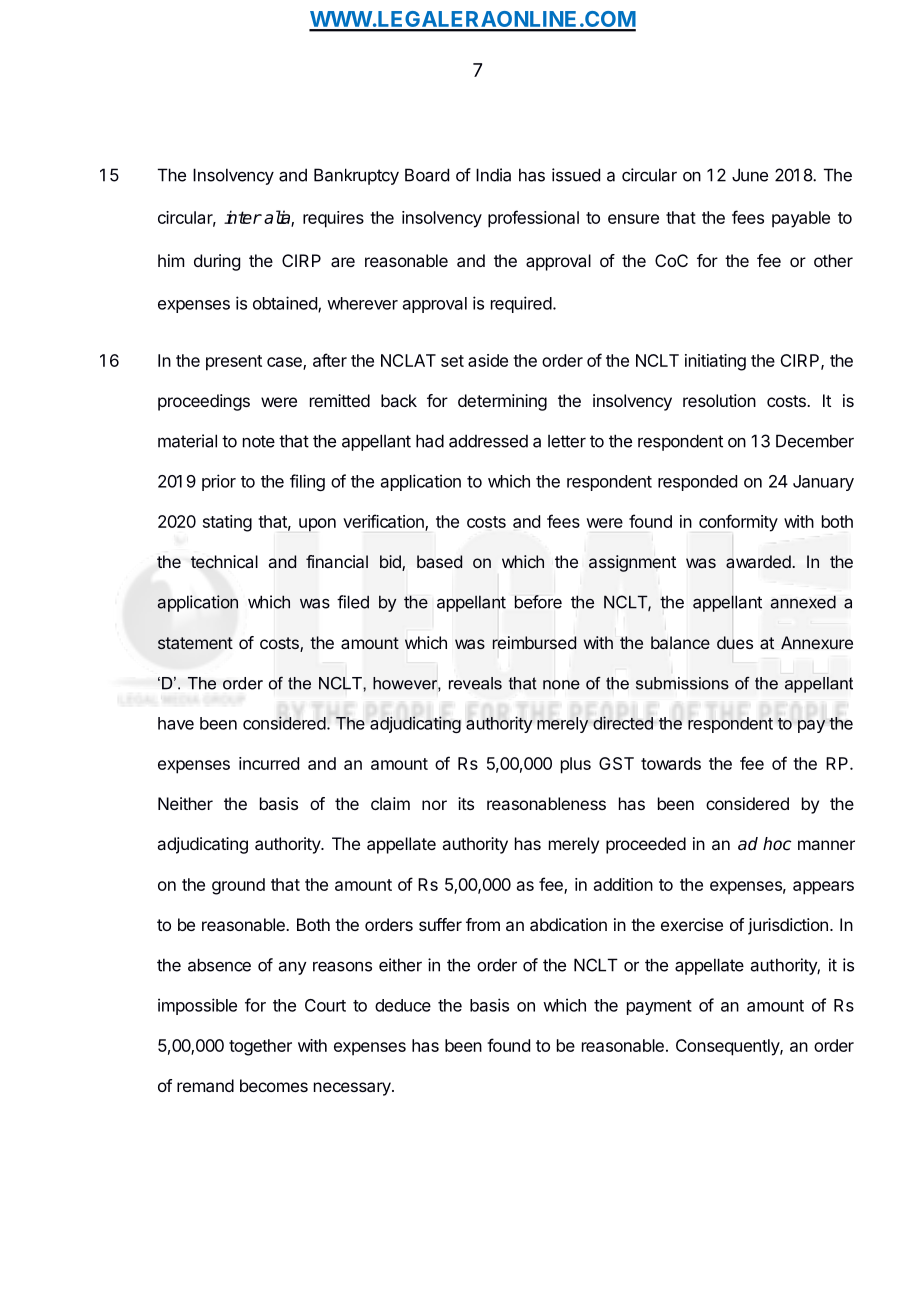 Image resolution: width=924 pixels, height=1308 pixels. I want to click on incurred, so click(269, 763).
